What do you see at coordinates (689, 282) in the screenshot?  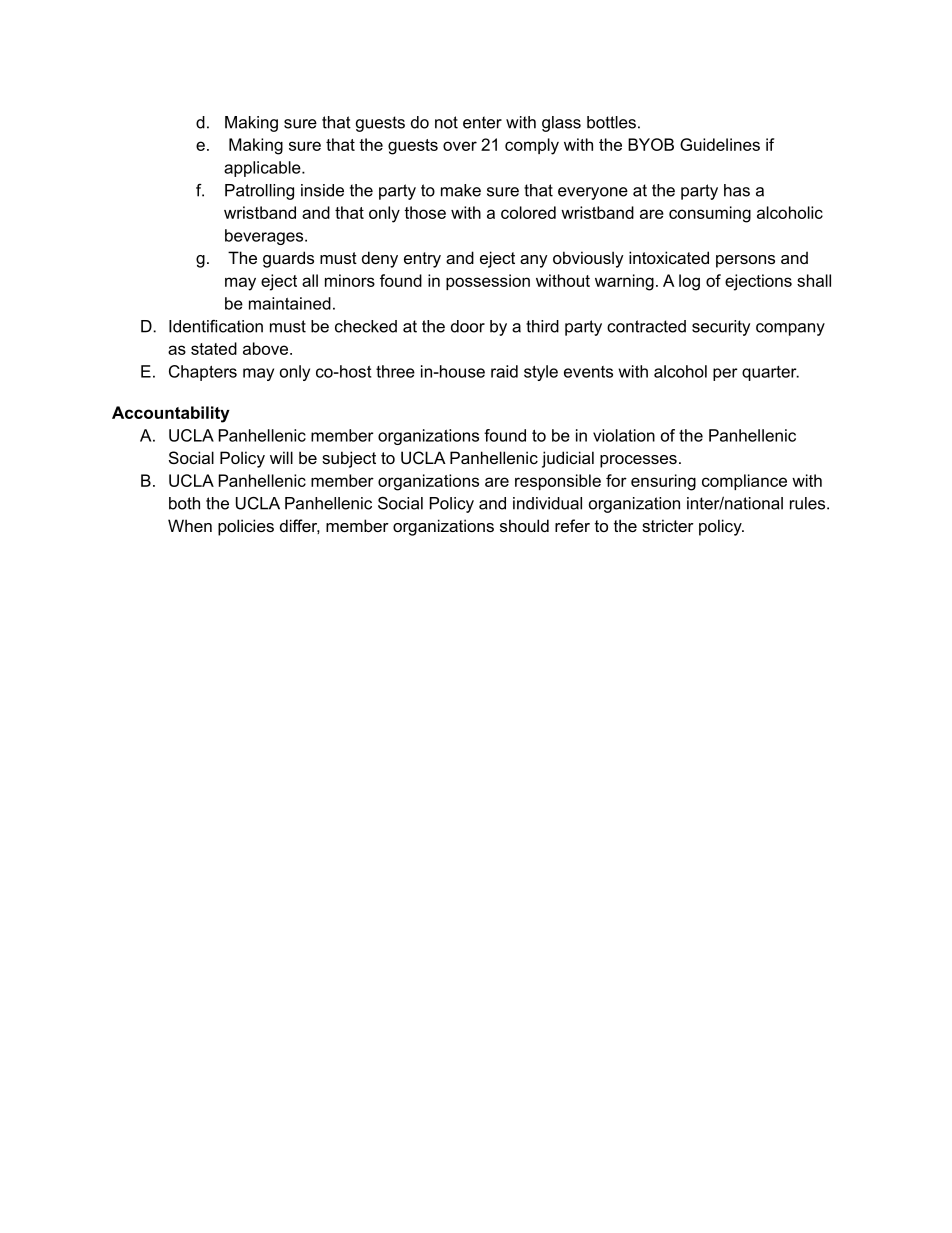 I see `log` at bounding box center [689, 282].
